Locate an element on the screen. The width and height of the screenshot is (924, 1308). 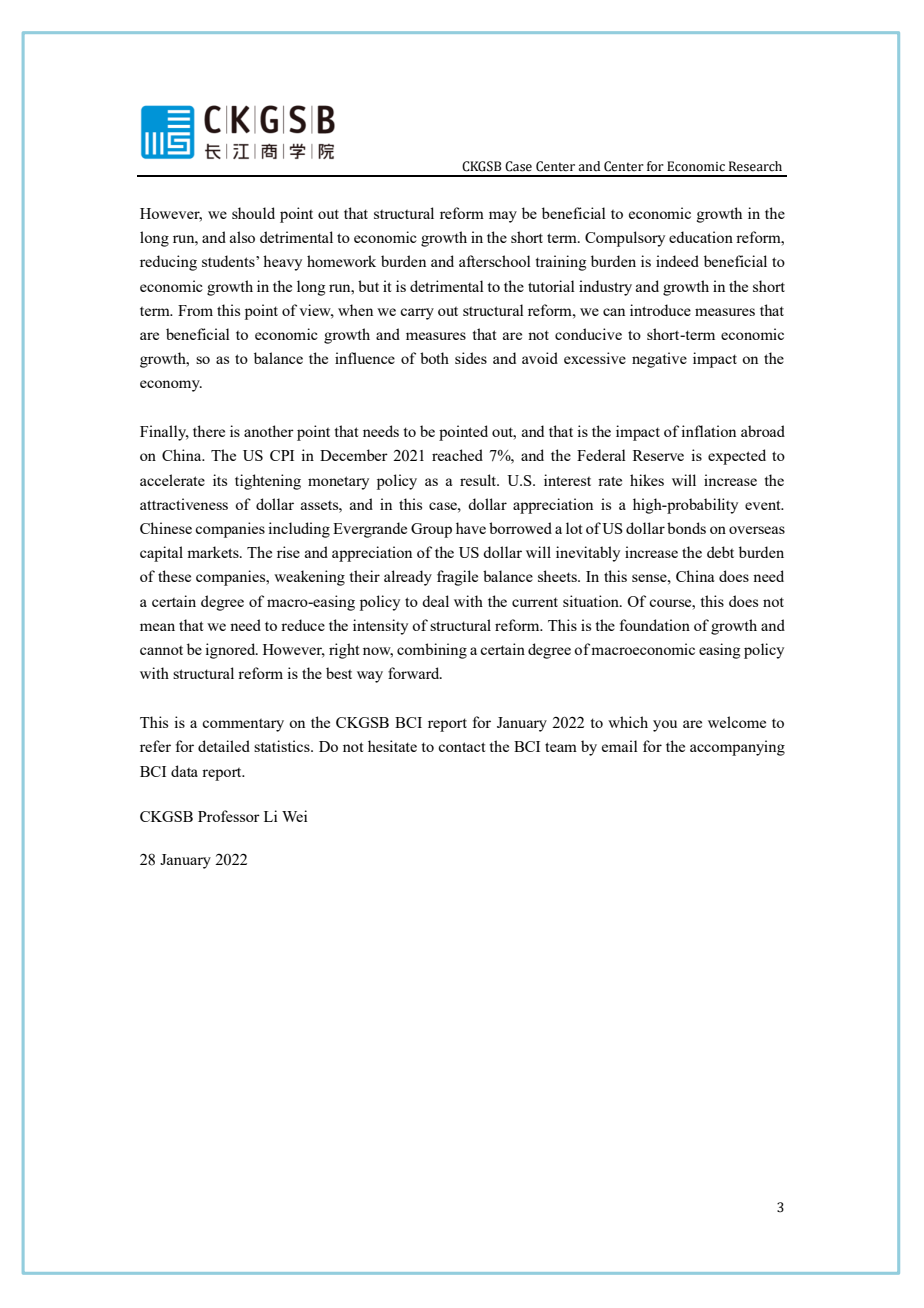
negative is located at coordinates (659, 360).
